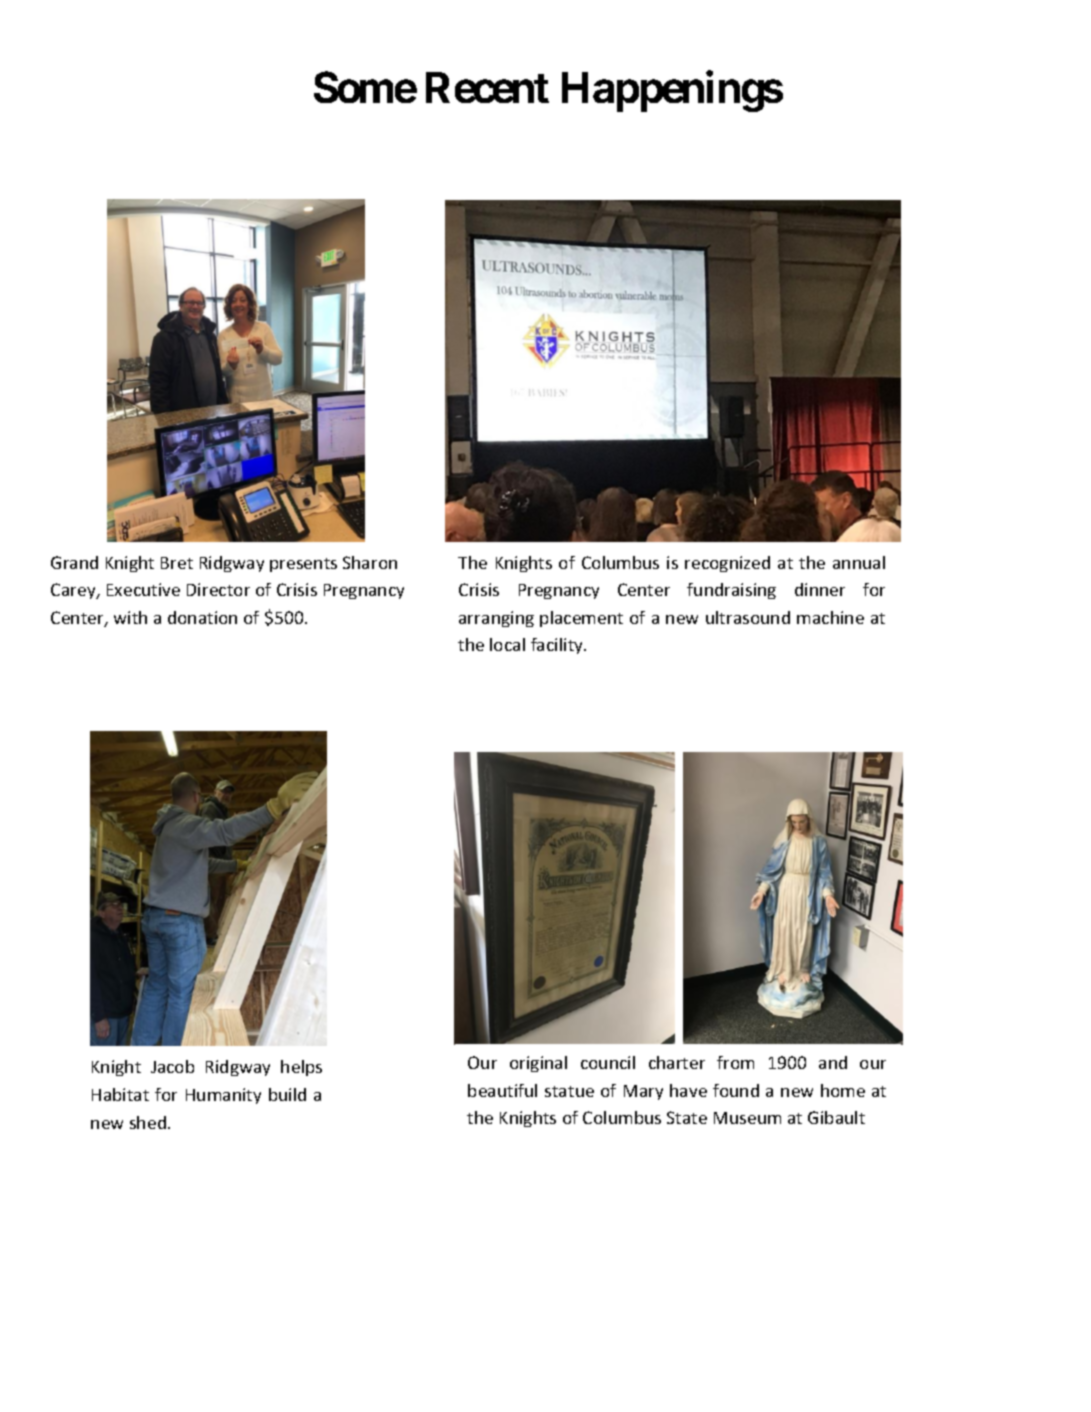 This page has height=1412, width=1091. Describe the element at coordinates (487, 88) in the page. I see `Recent` at that location.
